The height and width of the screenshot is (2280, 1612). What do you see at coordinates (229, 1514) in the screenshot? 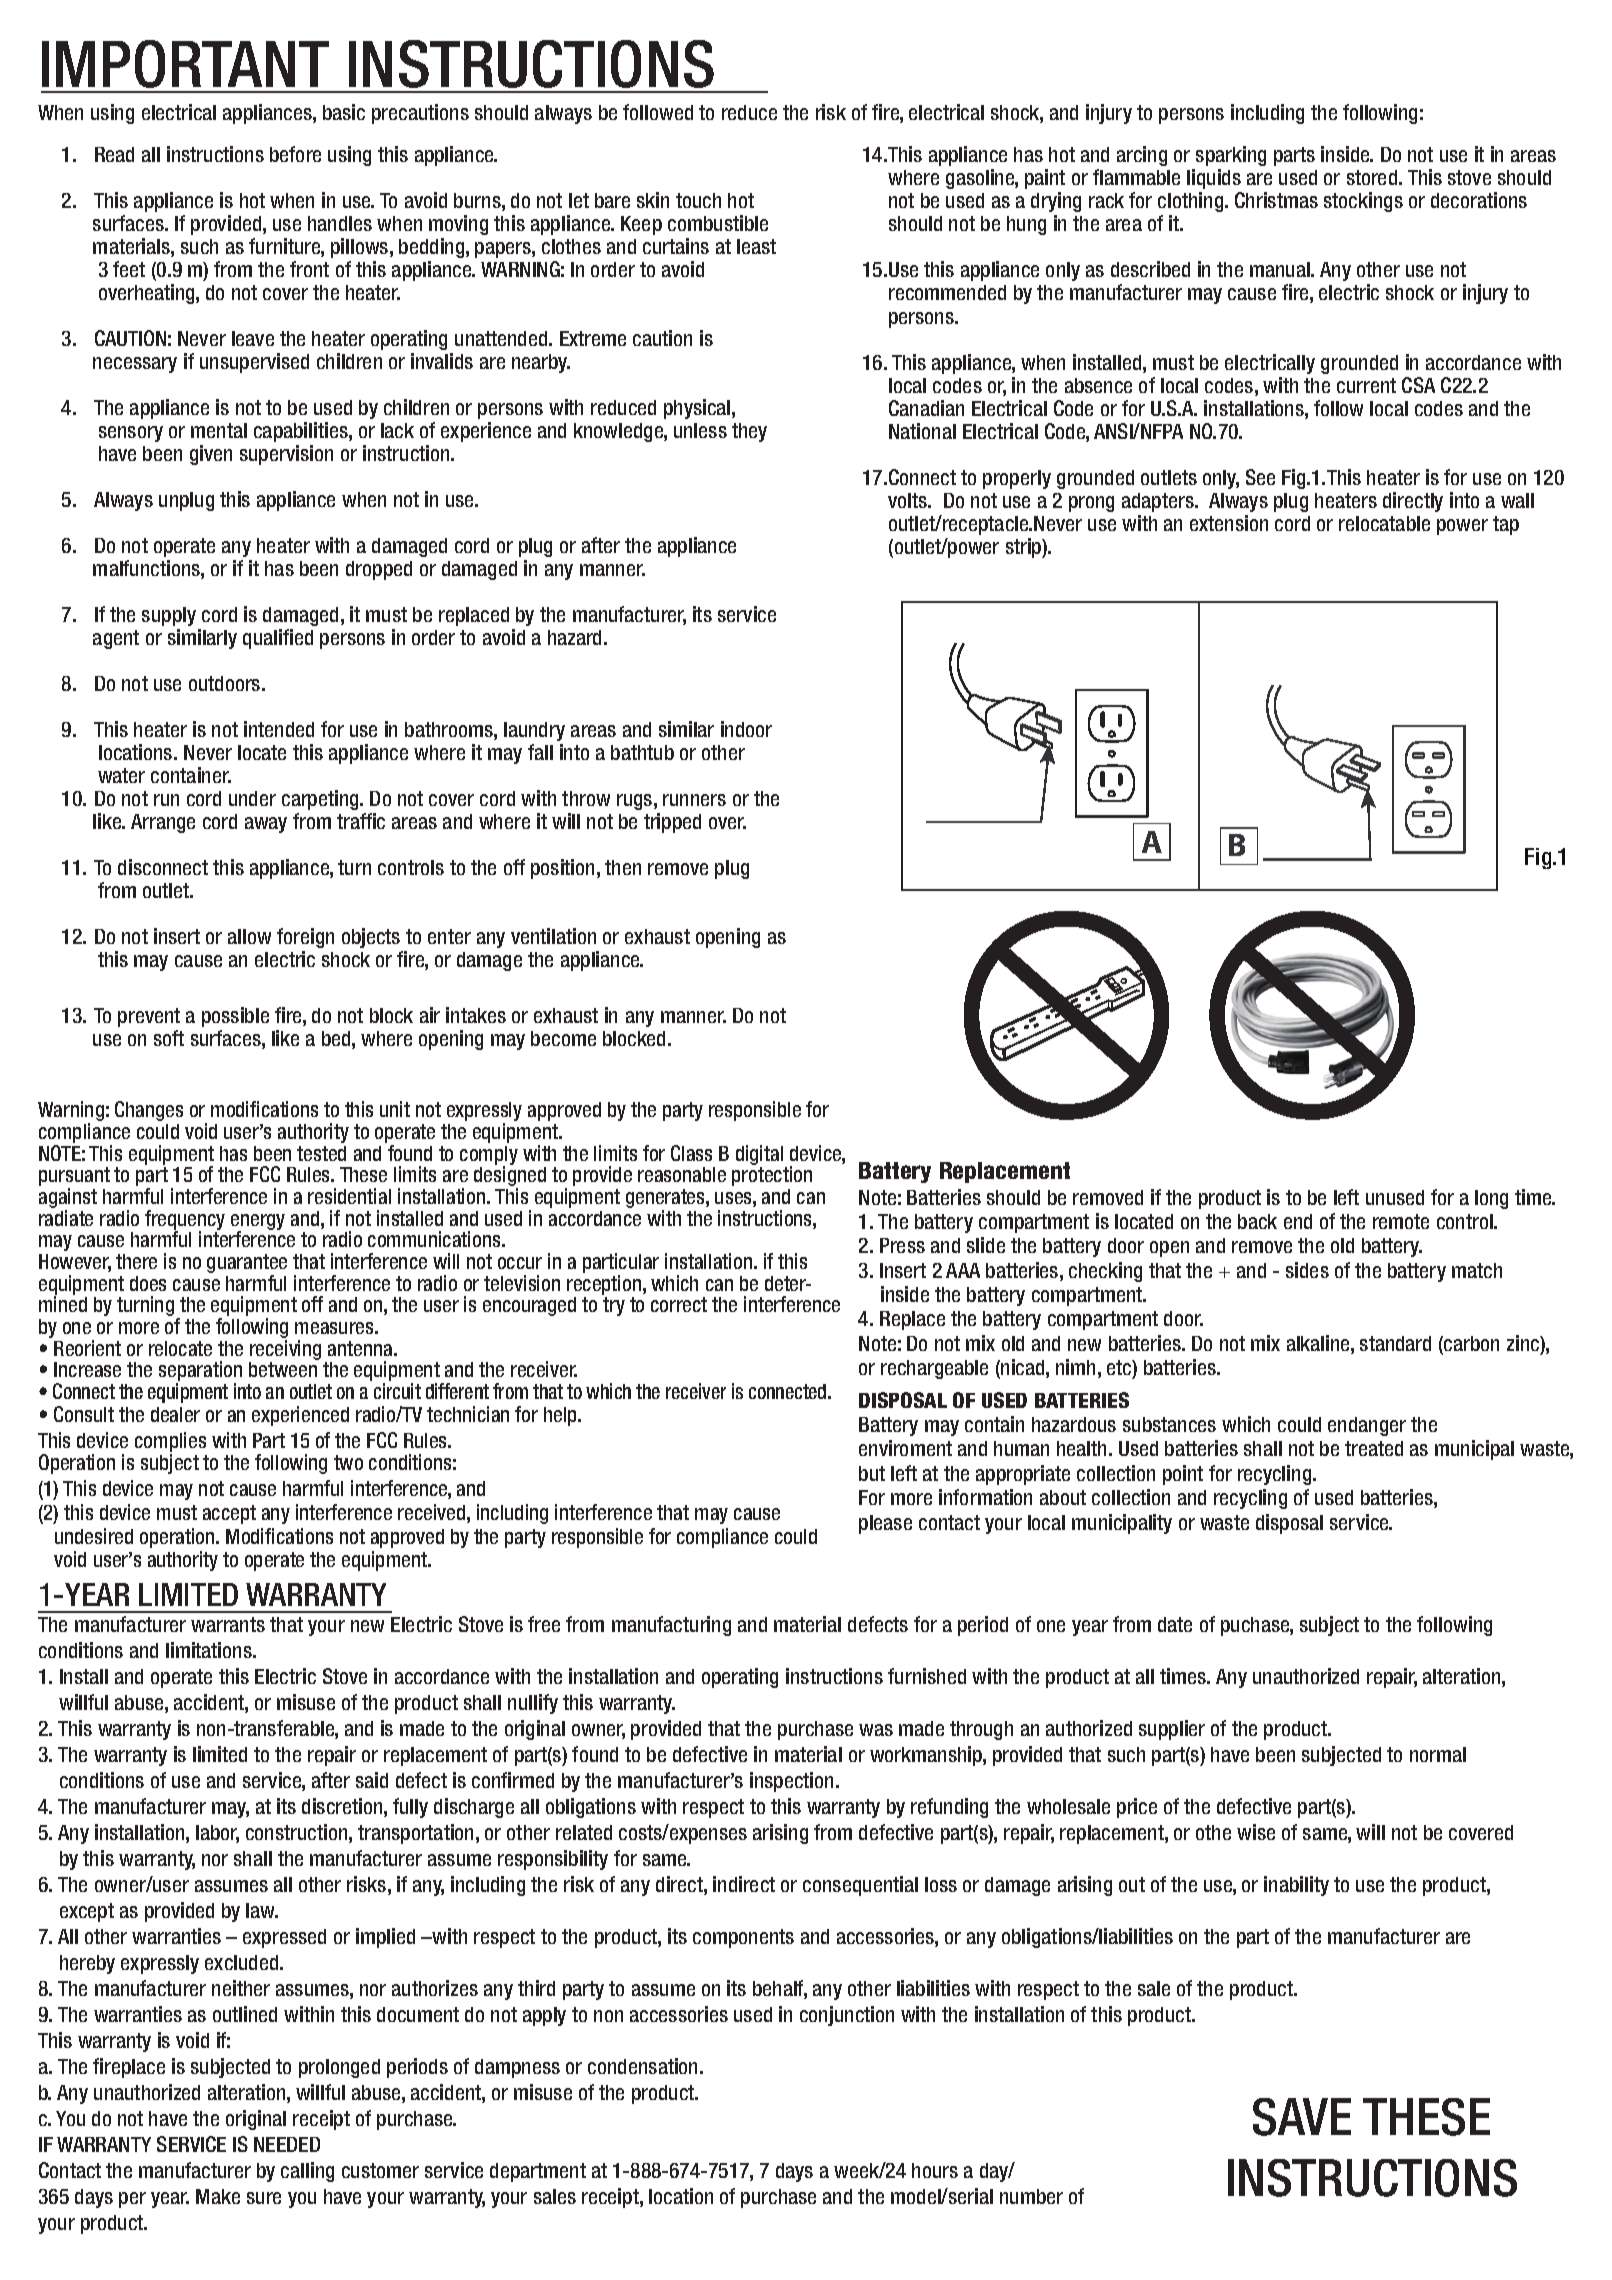
I see `accept` at bounding box center [229, 1514].
